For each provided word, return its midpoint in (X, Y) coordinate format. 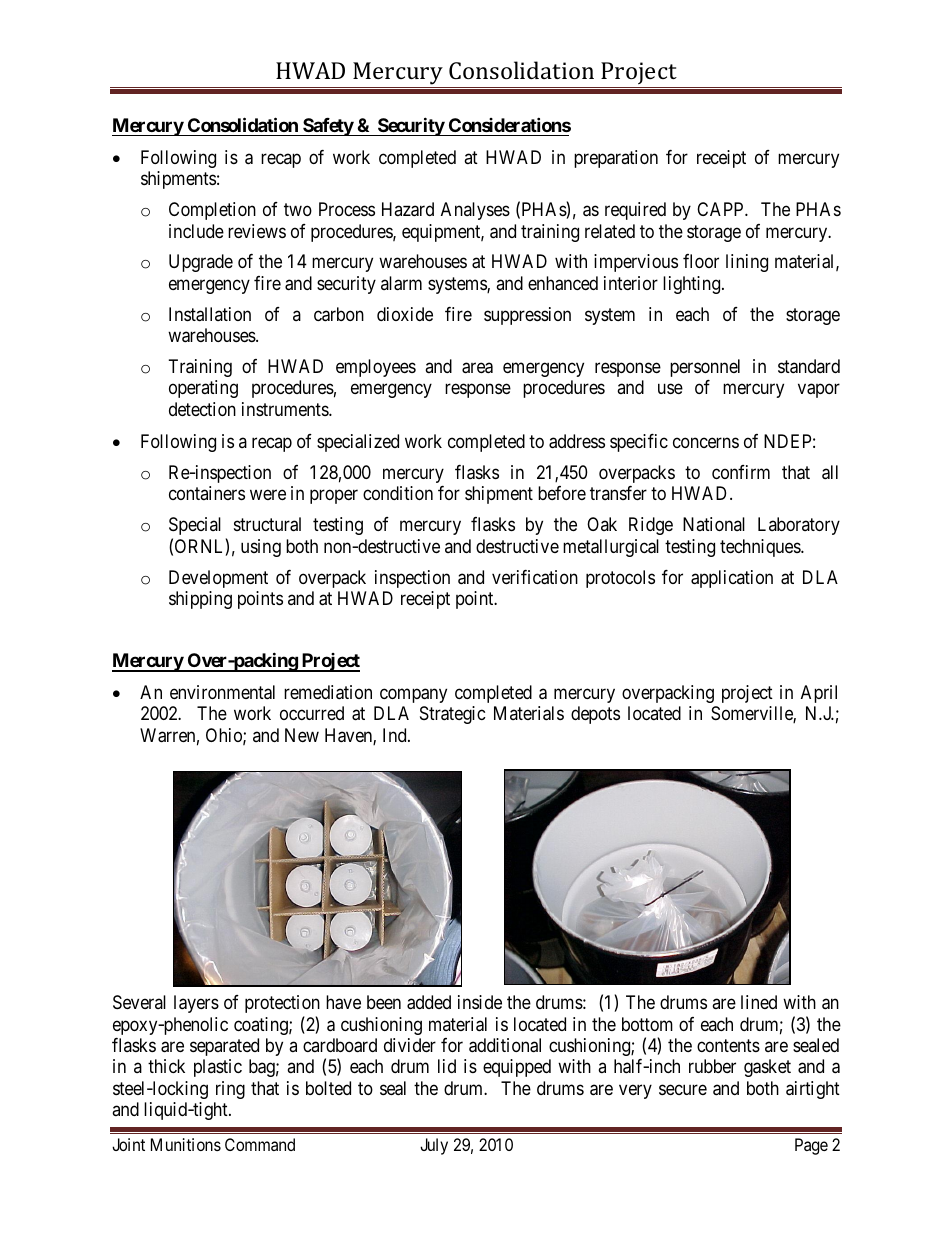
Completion (212, 211)
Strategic (453, 715)
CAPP (721, 209)
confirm (741, 472)
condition (398, 493)
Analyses (475, 211)
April (819, 694)
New (302, 735)
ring (230, 1090)
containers (207, 493)
